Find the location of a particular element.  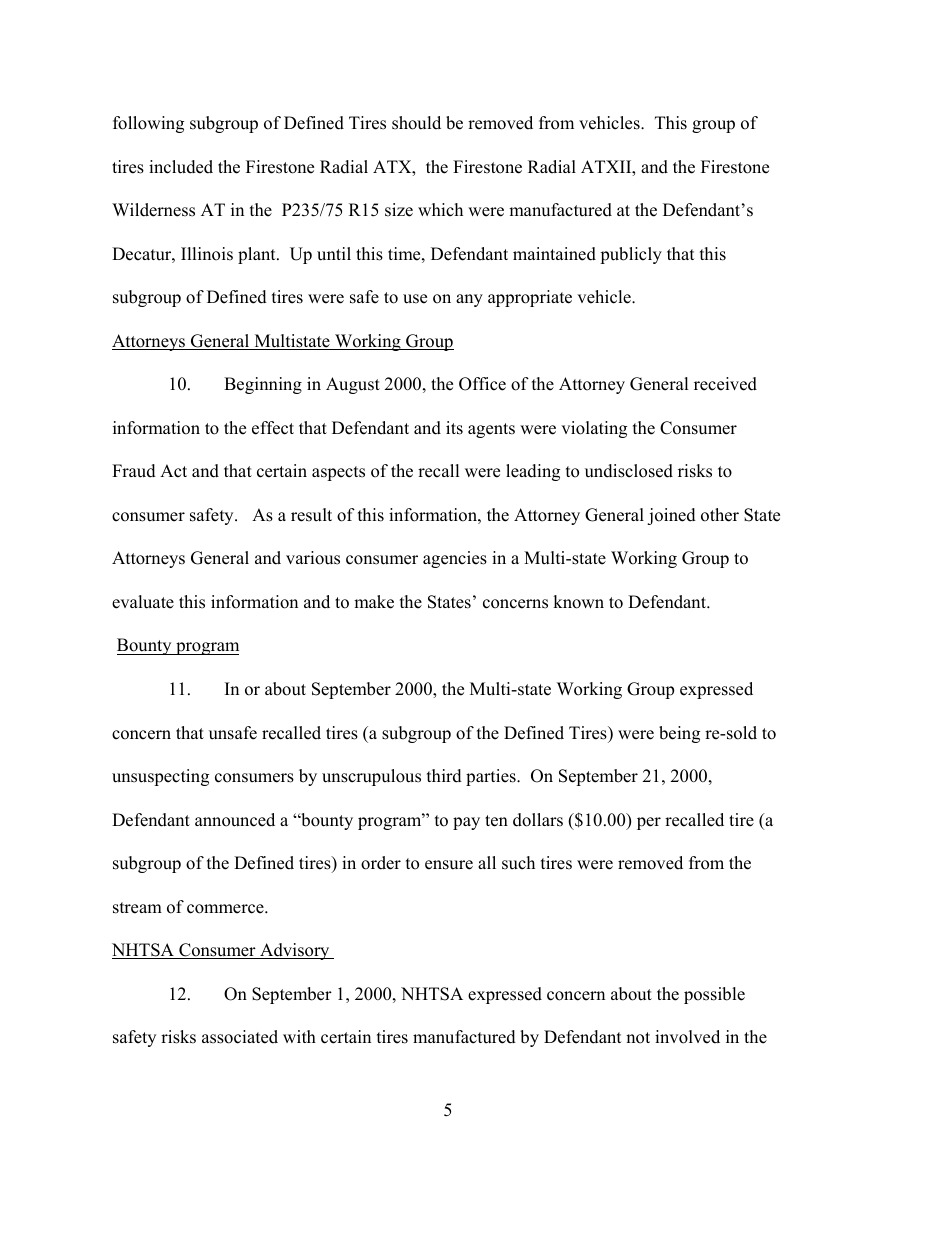

evaluate is located at coordinates (143, 602).
